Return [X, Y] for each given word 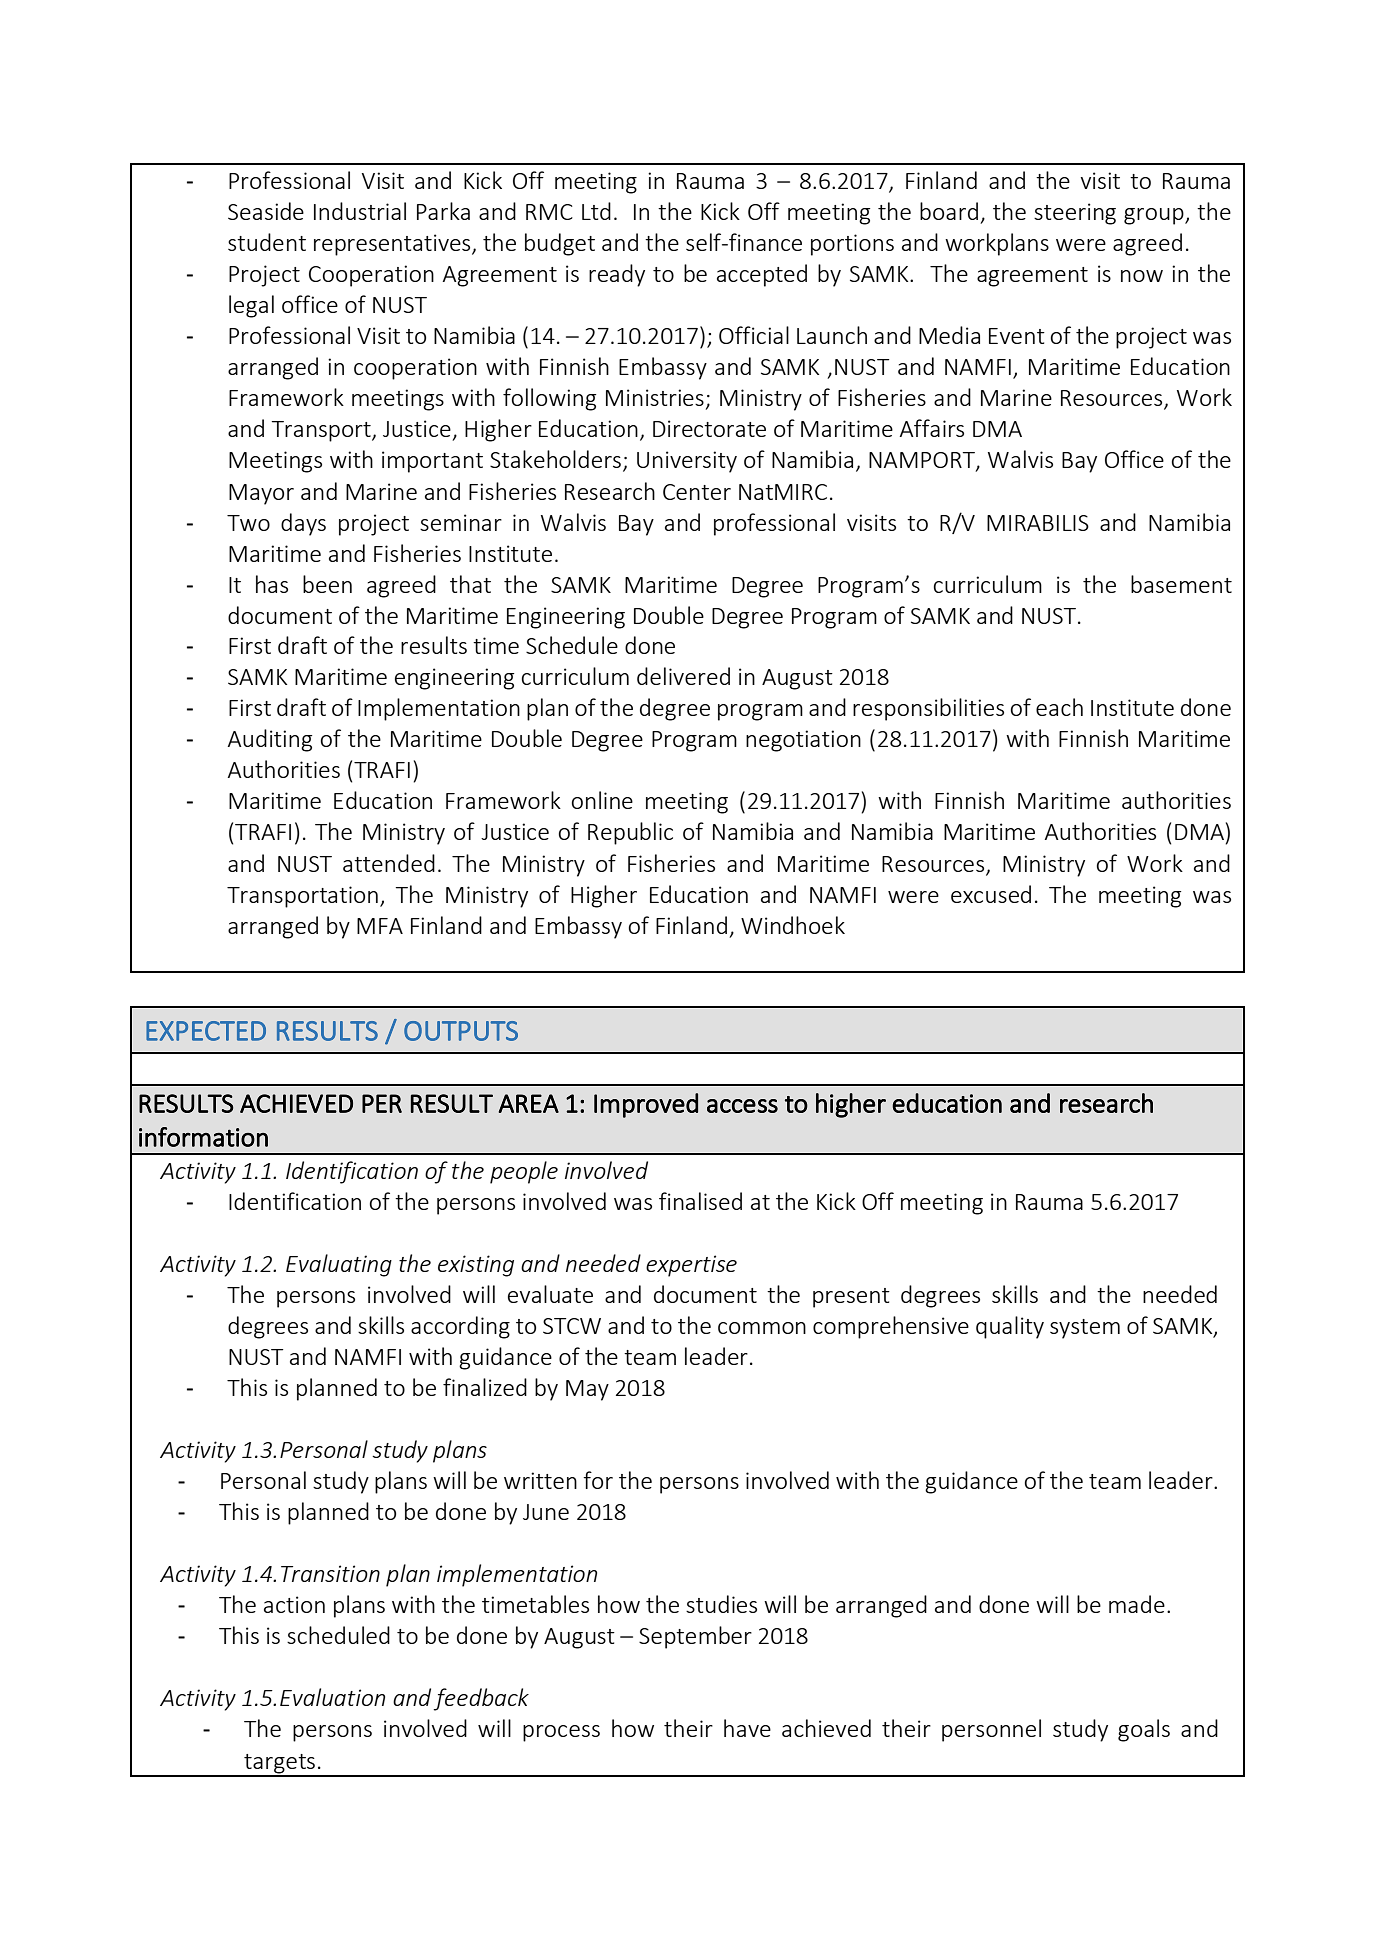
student [267, 242]
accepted [762, 275]
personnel [991, 1730]
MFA [380, 926]
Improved [646, 1105]
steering [1075, 214]
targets [279, 1765]
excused [991, 894]
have [747, 1728]
